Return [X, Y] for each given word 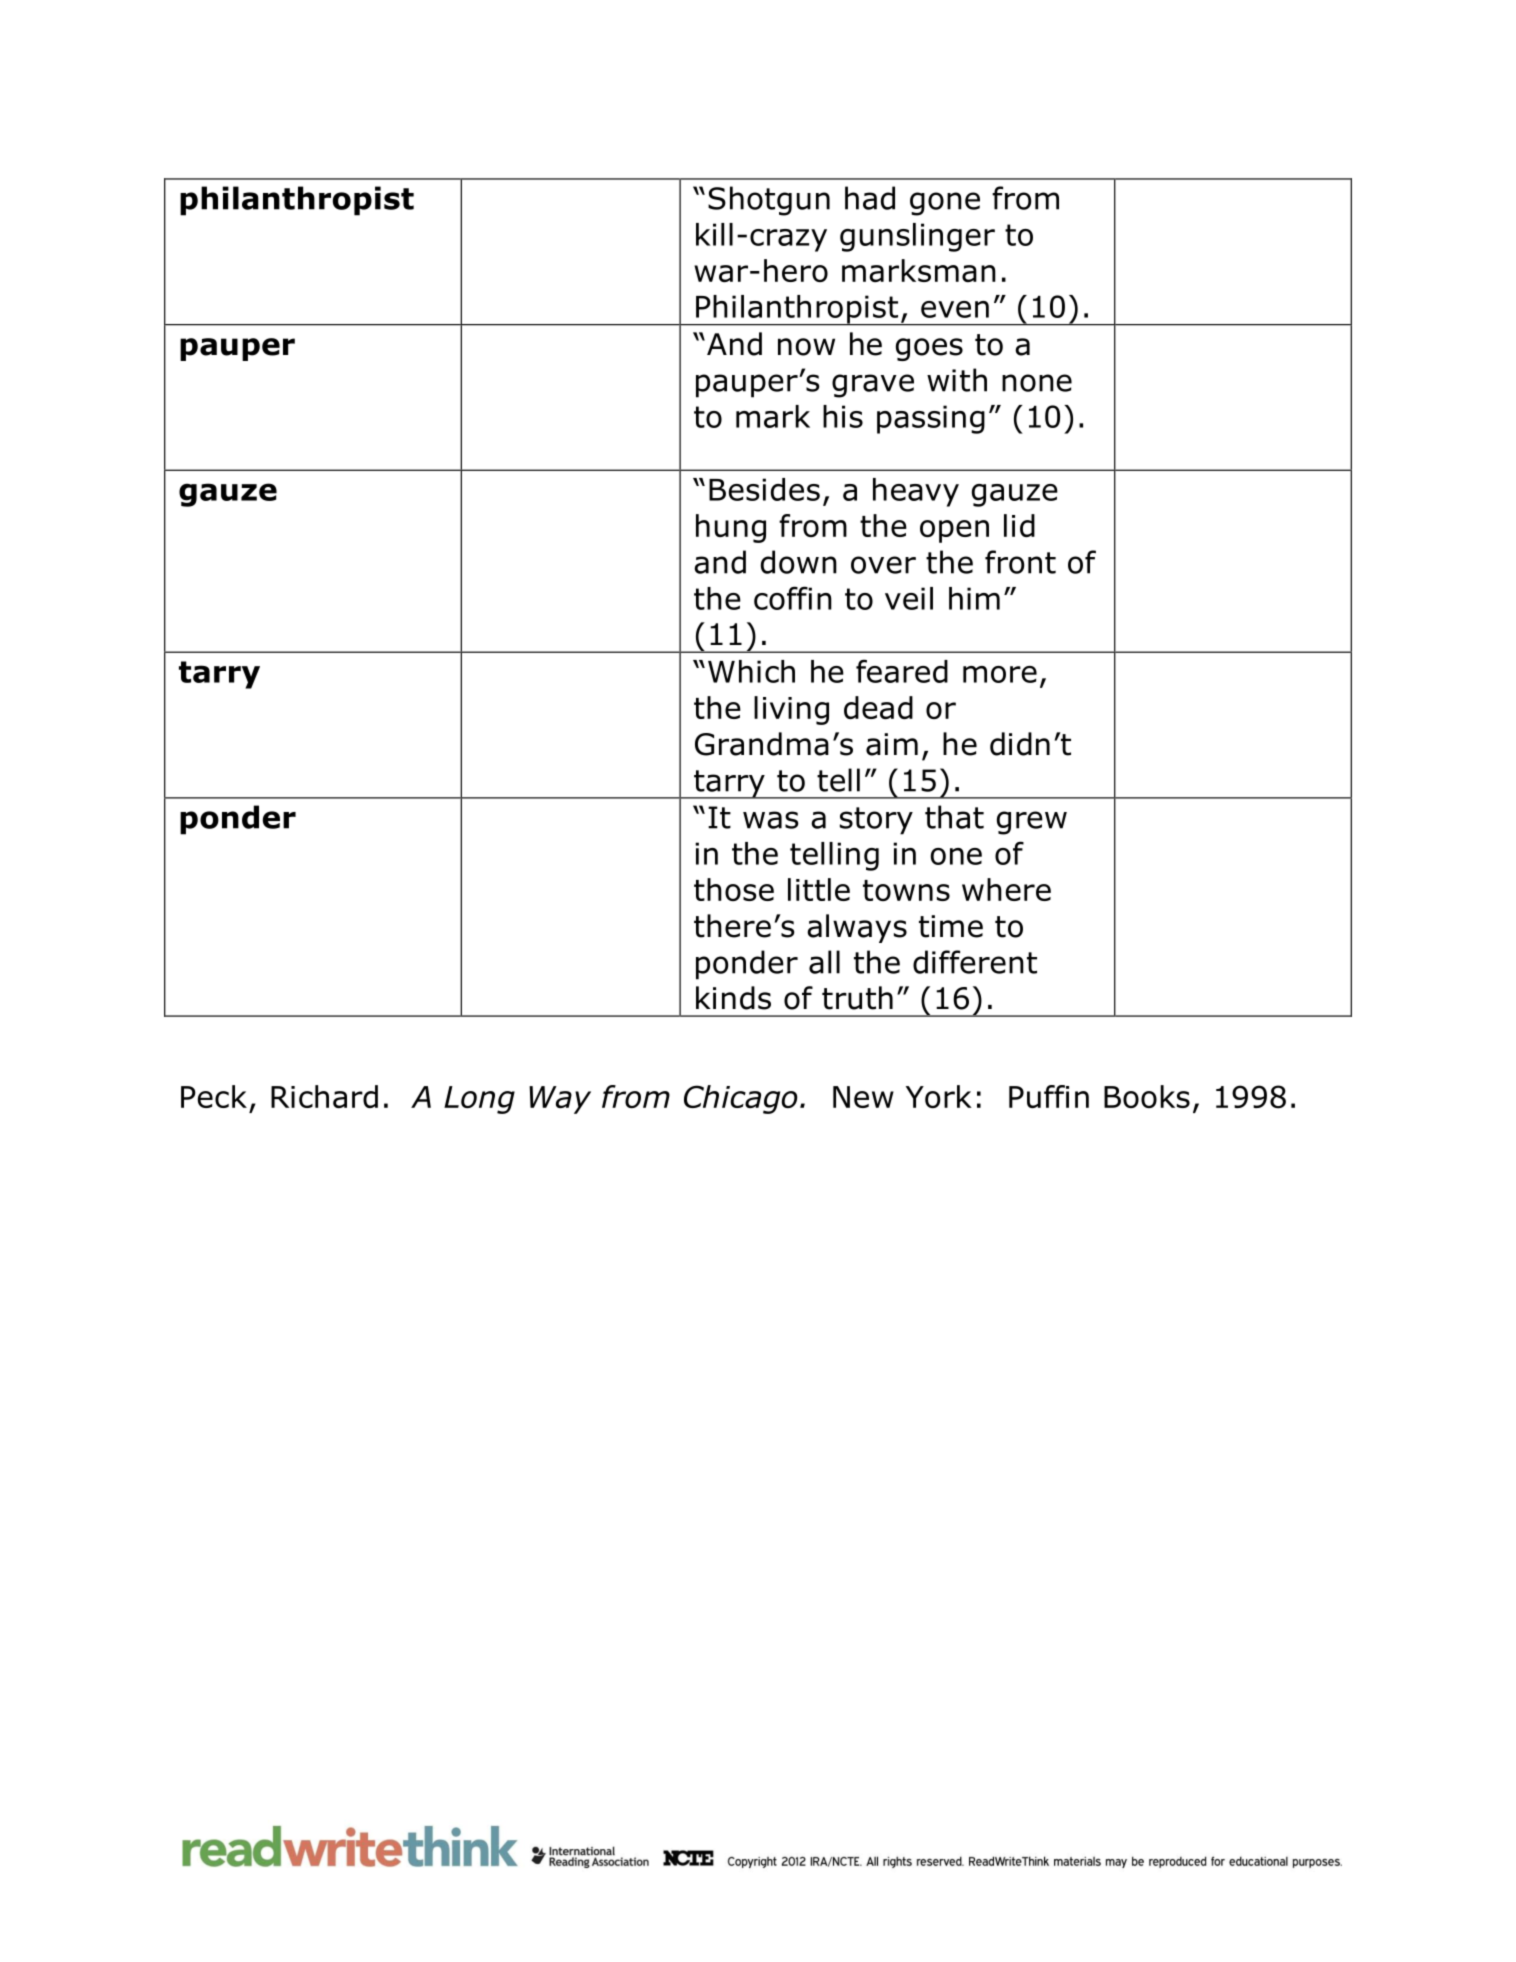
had [870, 198]
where [1006, 889]
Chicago [741, 1099]
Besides [764, 489]
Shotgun [769, 201]
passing [931, 419]
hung [731, 528]
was [771, 820]
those [734, 889]
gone [945, 204]
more [1000, 674]
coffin [793, 598]
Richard [324, 1096]
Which [751, 671]
